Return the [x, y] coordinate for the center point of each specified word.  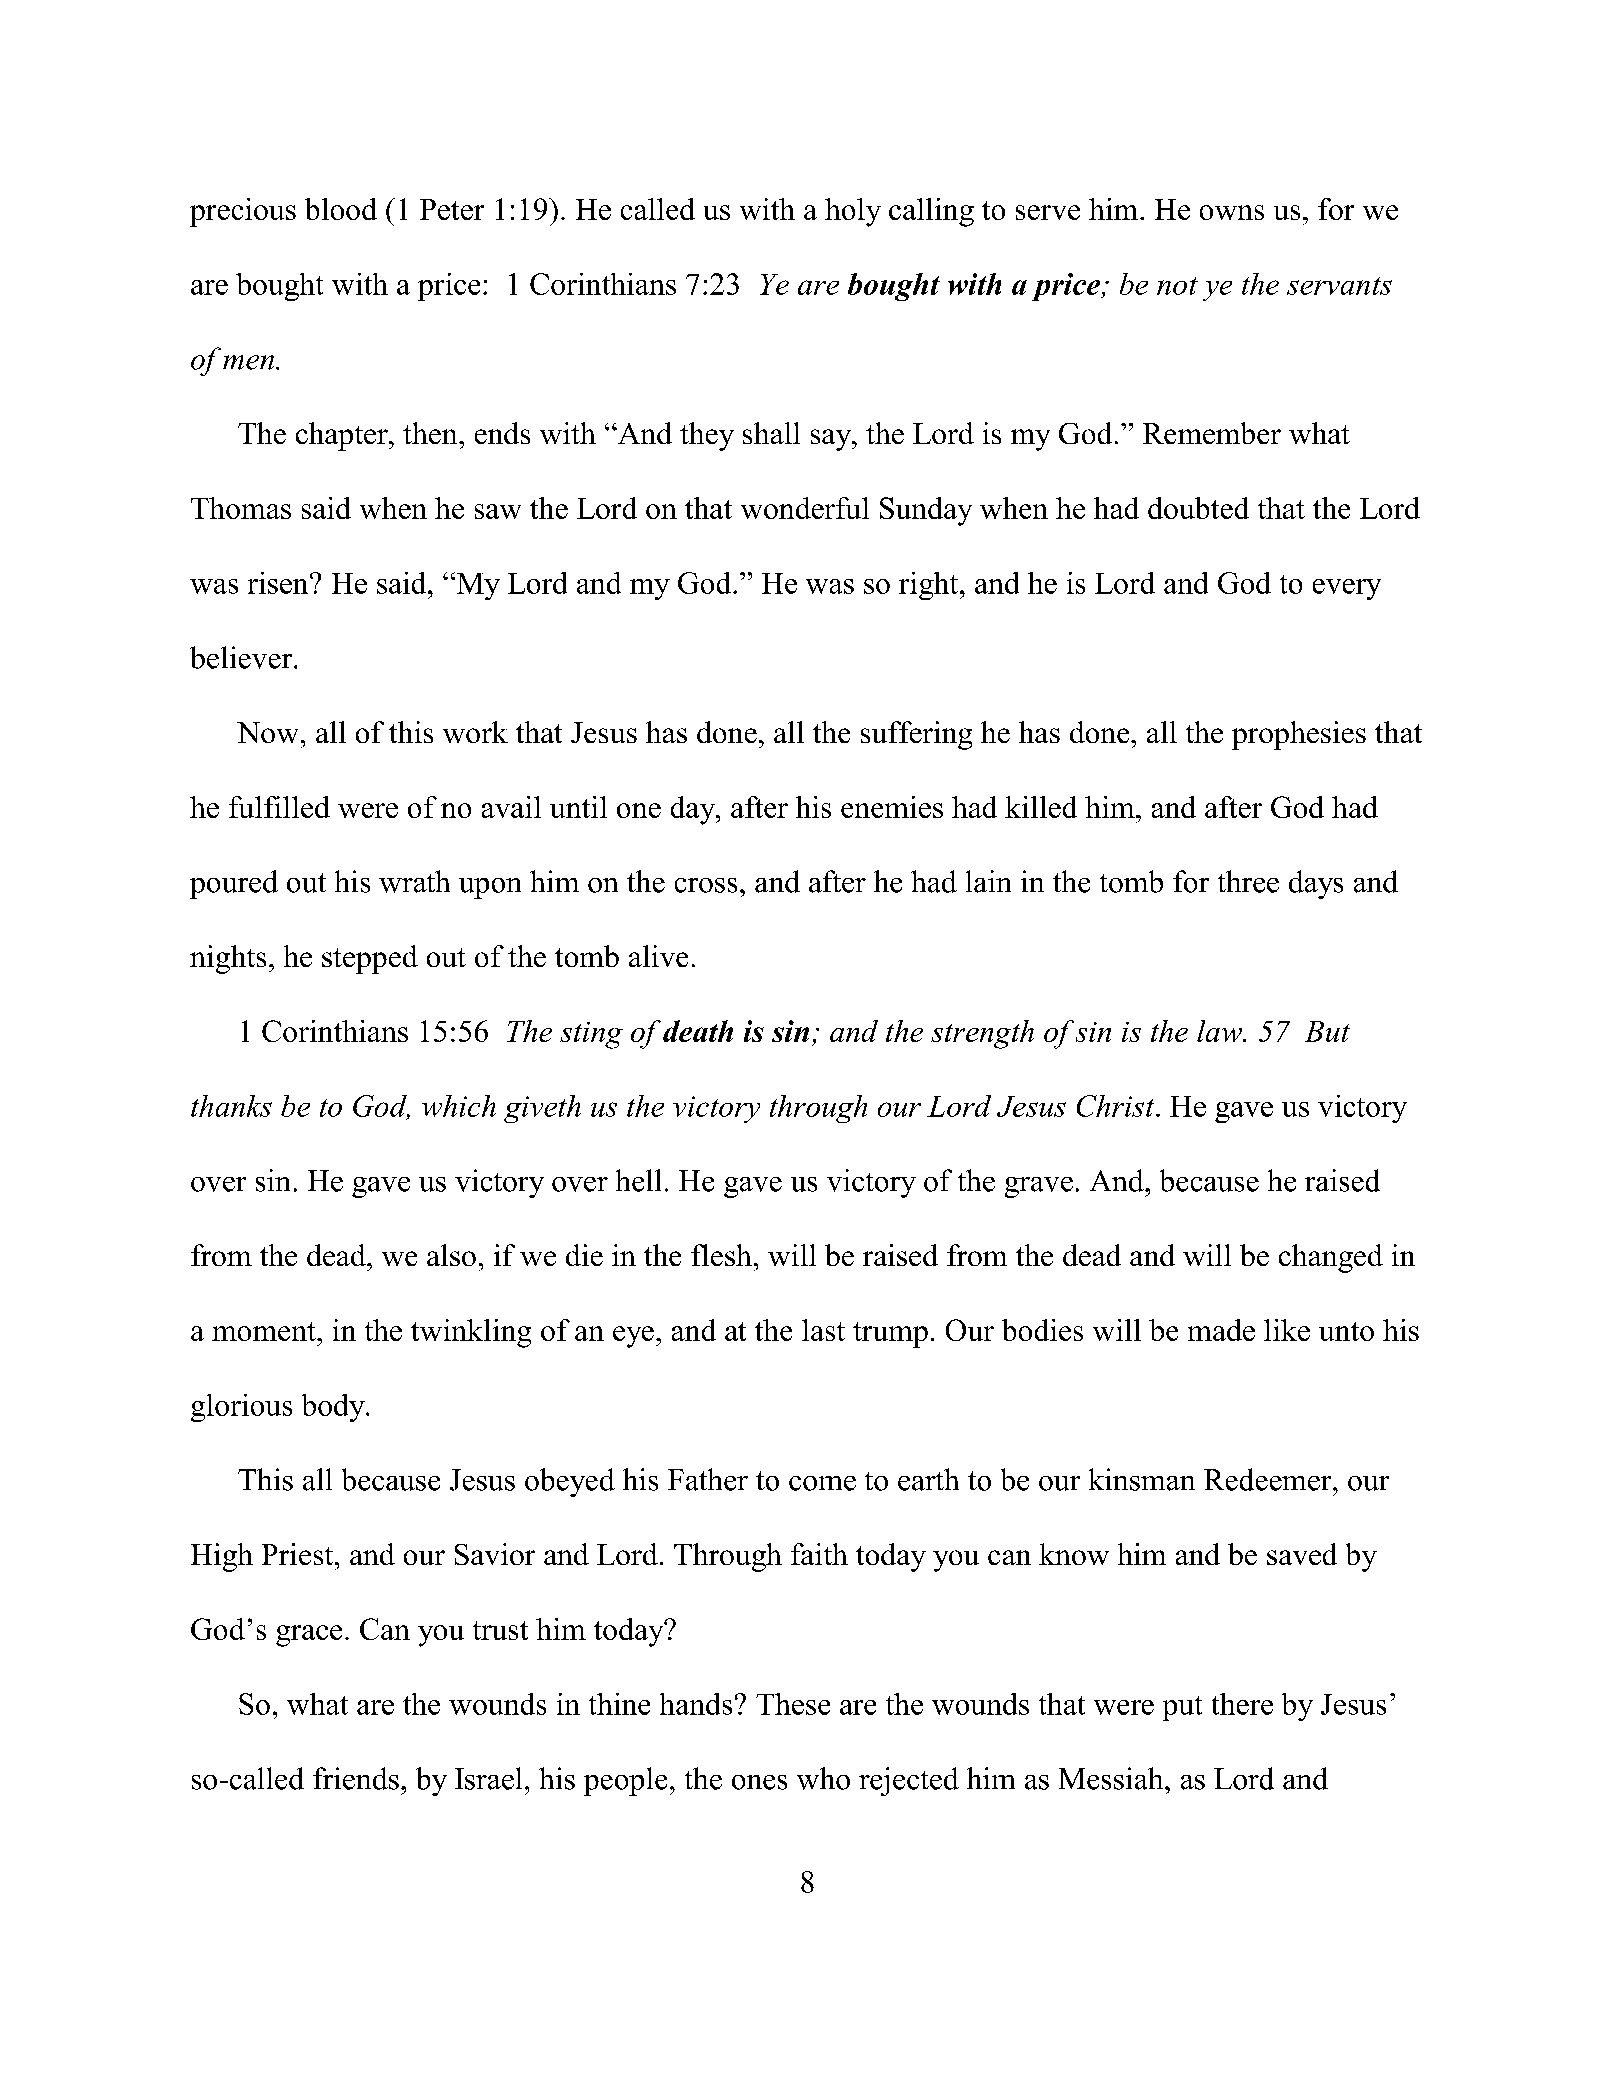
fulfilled [279, 807]
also [451, 1255]
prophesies [1299, 735]
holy [853, 212]
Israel [488, 1778]
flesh [721, 1255]
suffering [916, 735]
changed [1331, 1258]
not [1177, 286]
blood [341, 209]
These [793, 1704]
